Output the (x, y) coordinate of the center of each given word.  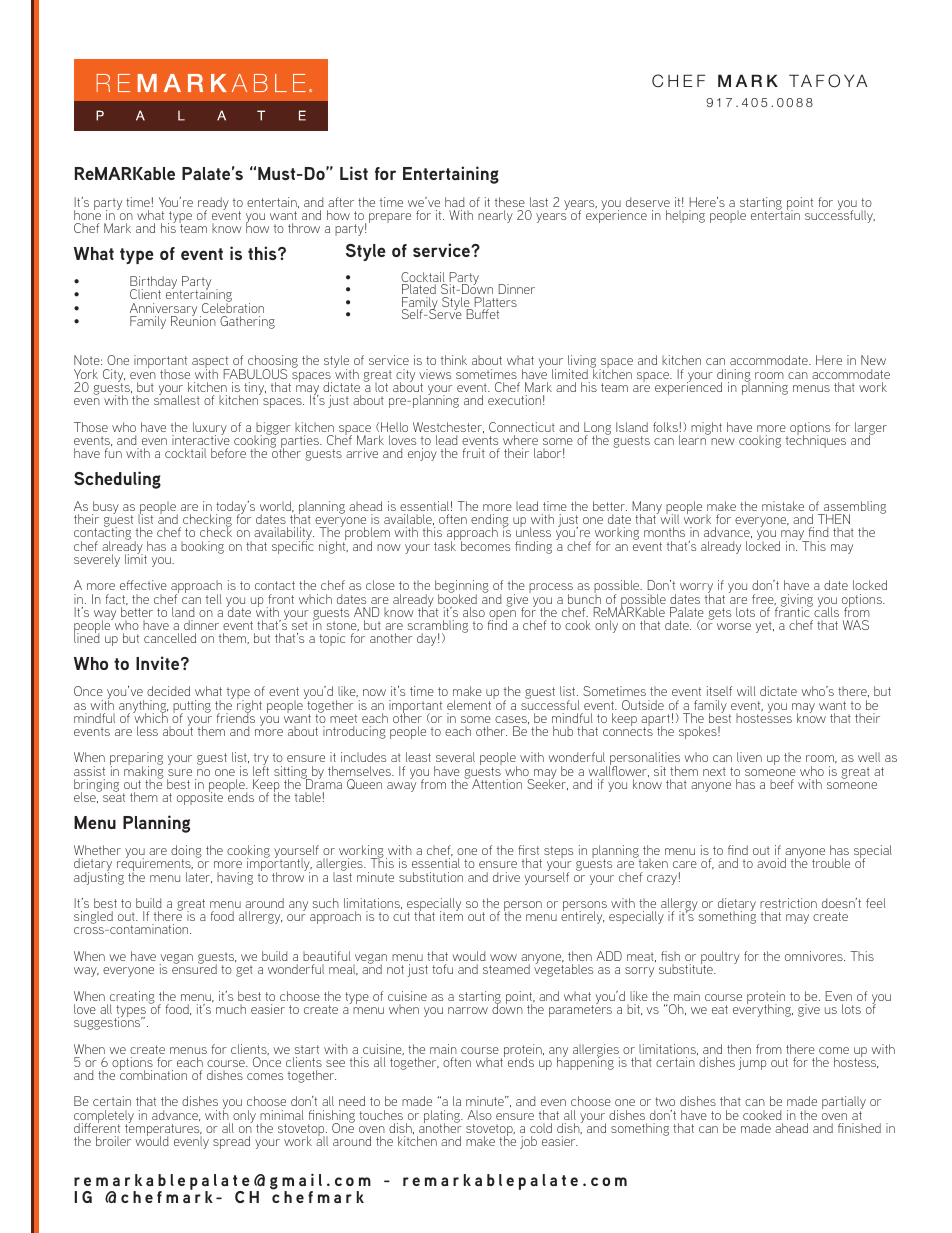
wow (503, 957)
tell (214, 599)
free (764, 599)
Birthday (153, 284)
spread (231, 1142)
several (455, 757)
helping (685, 216)
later (199, 877)
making (144, 772)
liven (749, 757)
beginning (462, 588)
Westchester (448, 427)
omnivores (815, 956)
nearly (495, 216)
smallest (177, 399)
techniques (816, 440)
